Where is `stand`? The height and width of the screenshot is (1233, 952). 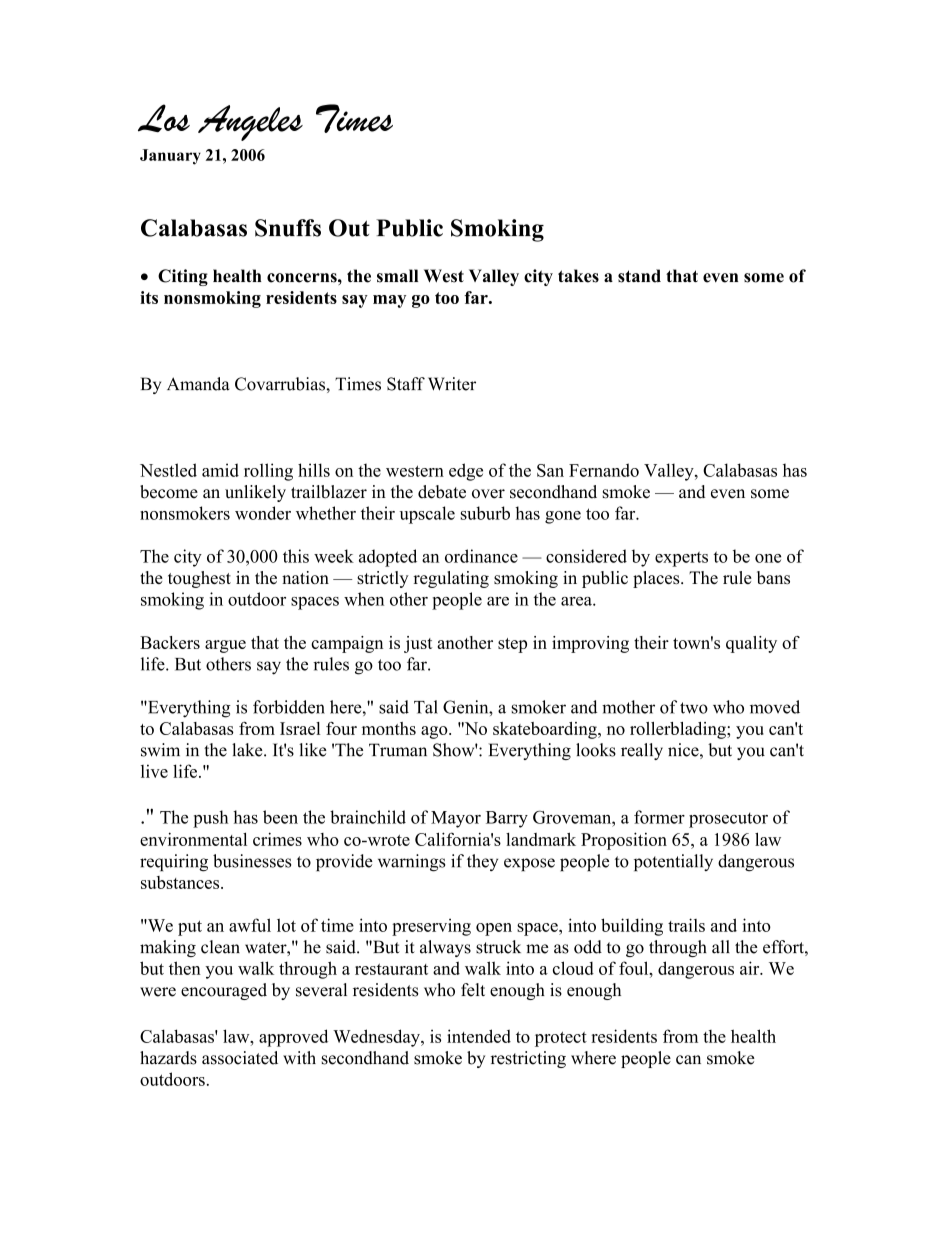
stand is located at coordinates (639, 276).
